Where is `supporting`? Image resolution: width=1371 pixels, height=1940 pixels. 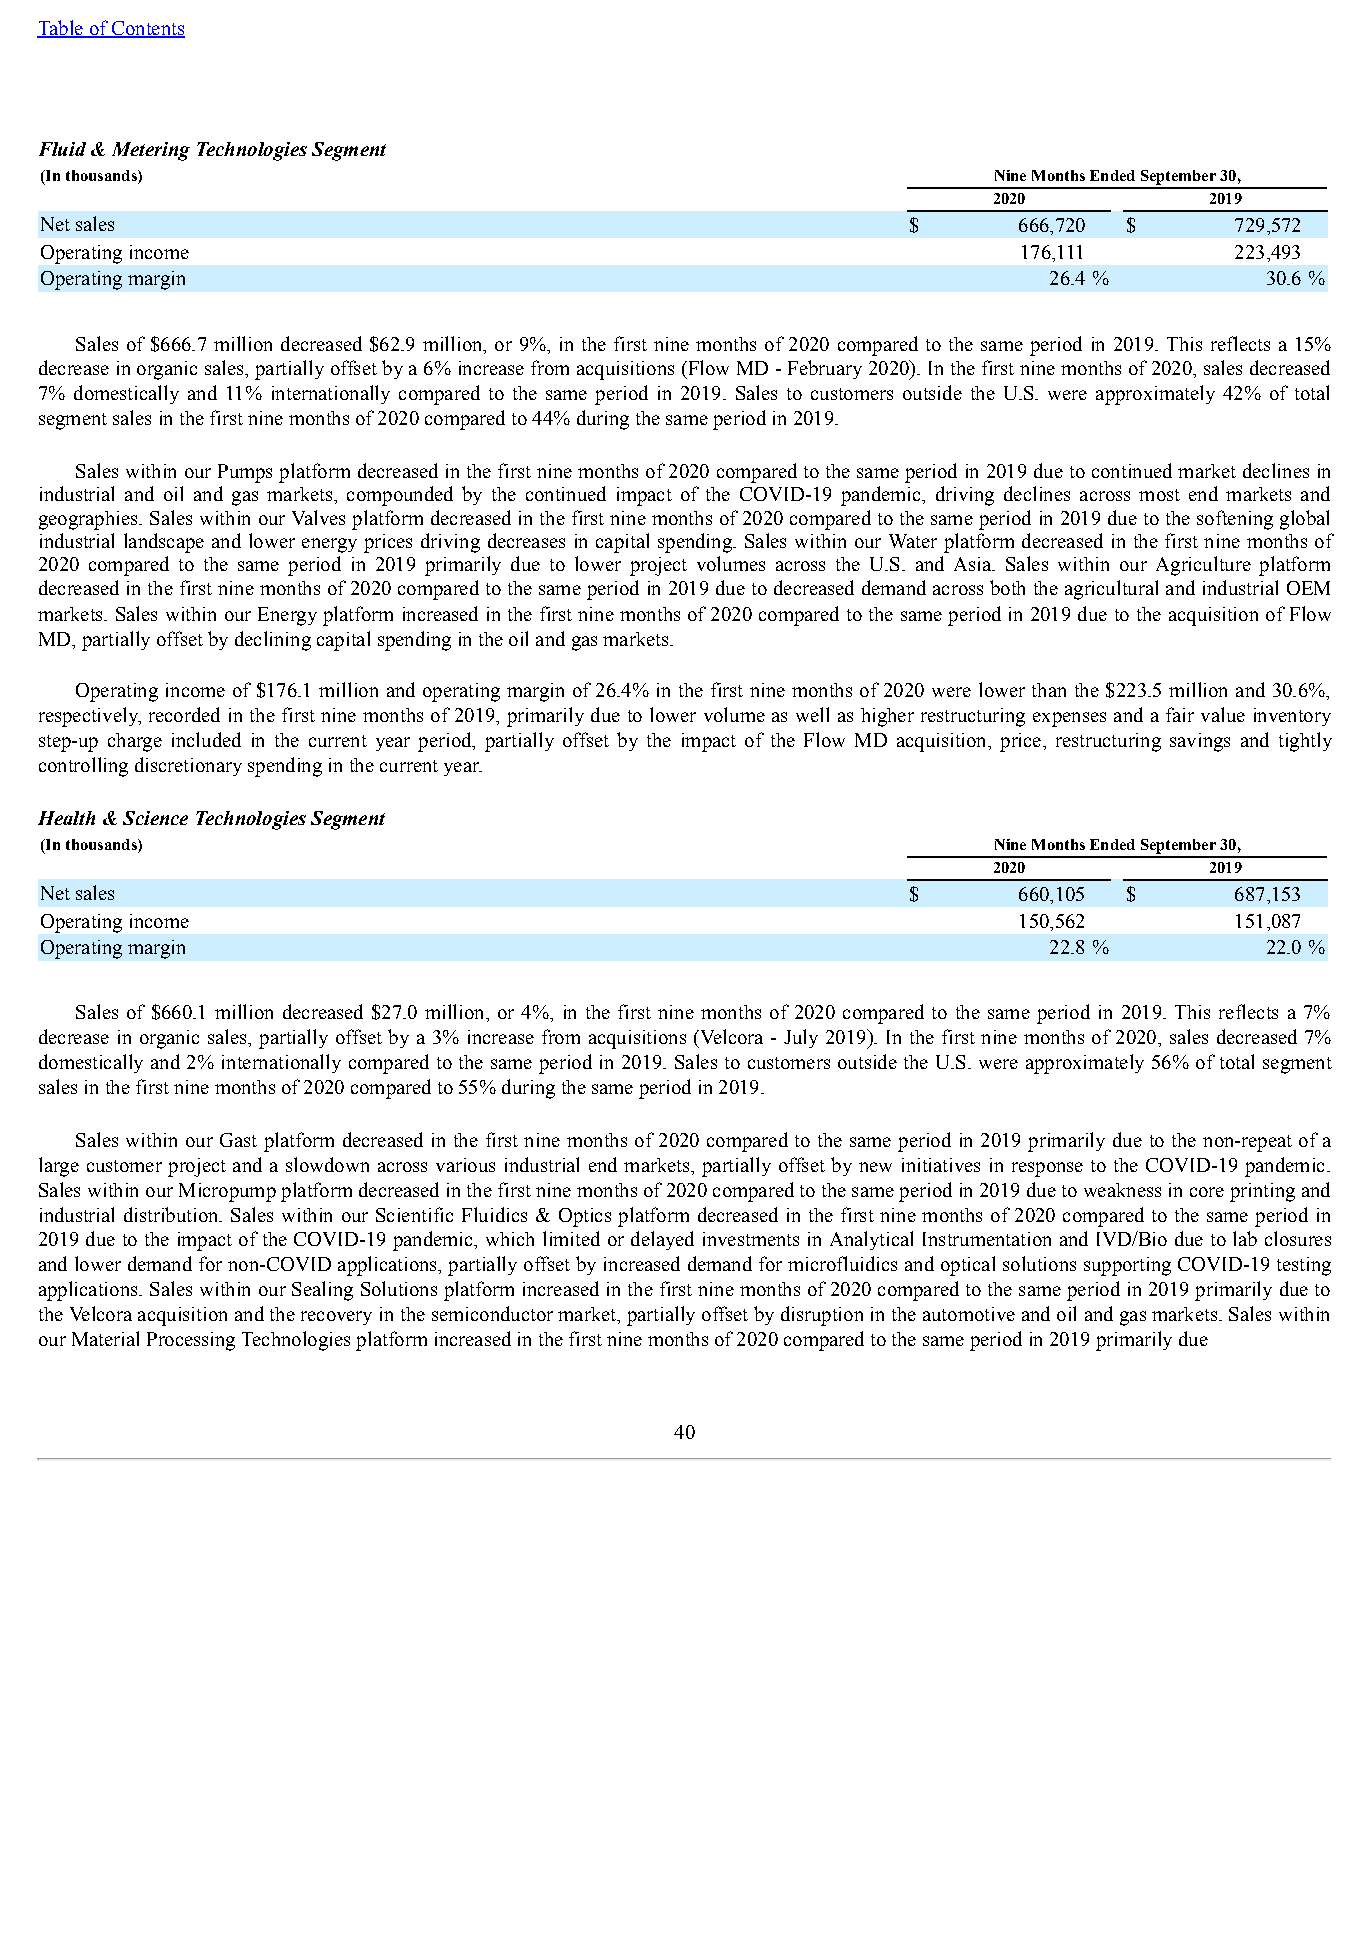 supporting is located at coordinates (1127, 1266).
